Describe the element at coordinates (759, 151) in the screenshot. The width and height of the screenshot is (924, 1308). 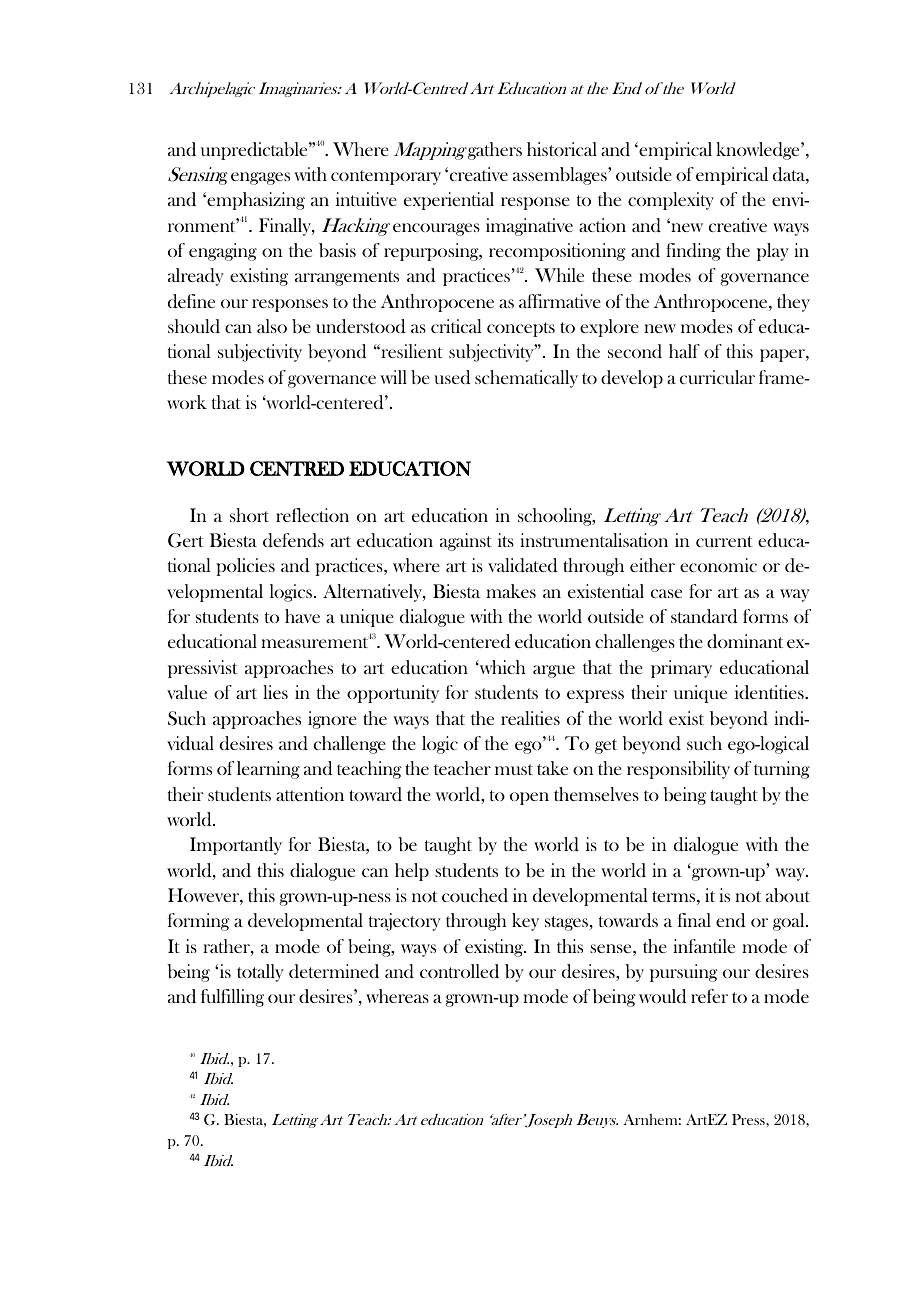
I see `knowledge` at that location.
